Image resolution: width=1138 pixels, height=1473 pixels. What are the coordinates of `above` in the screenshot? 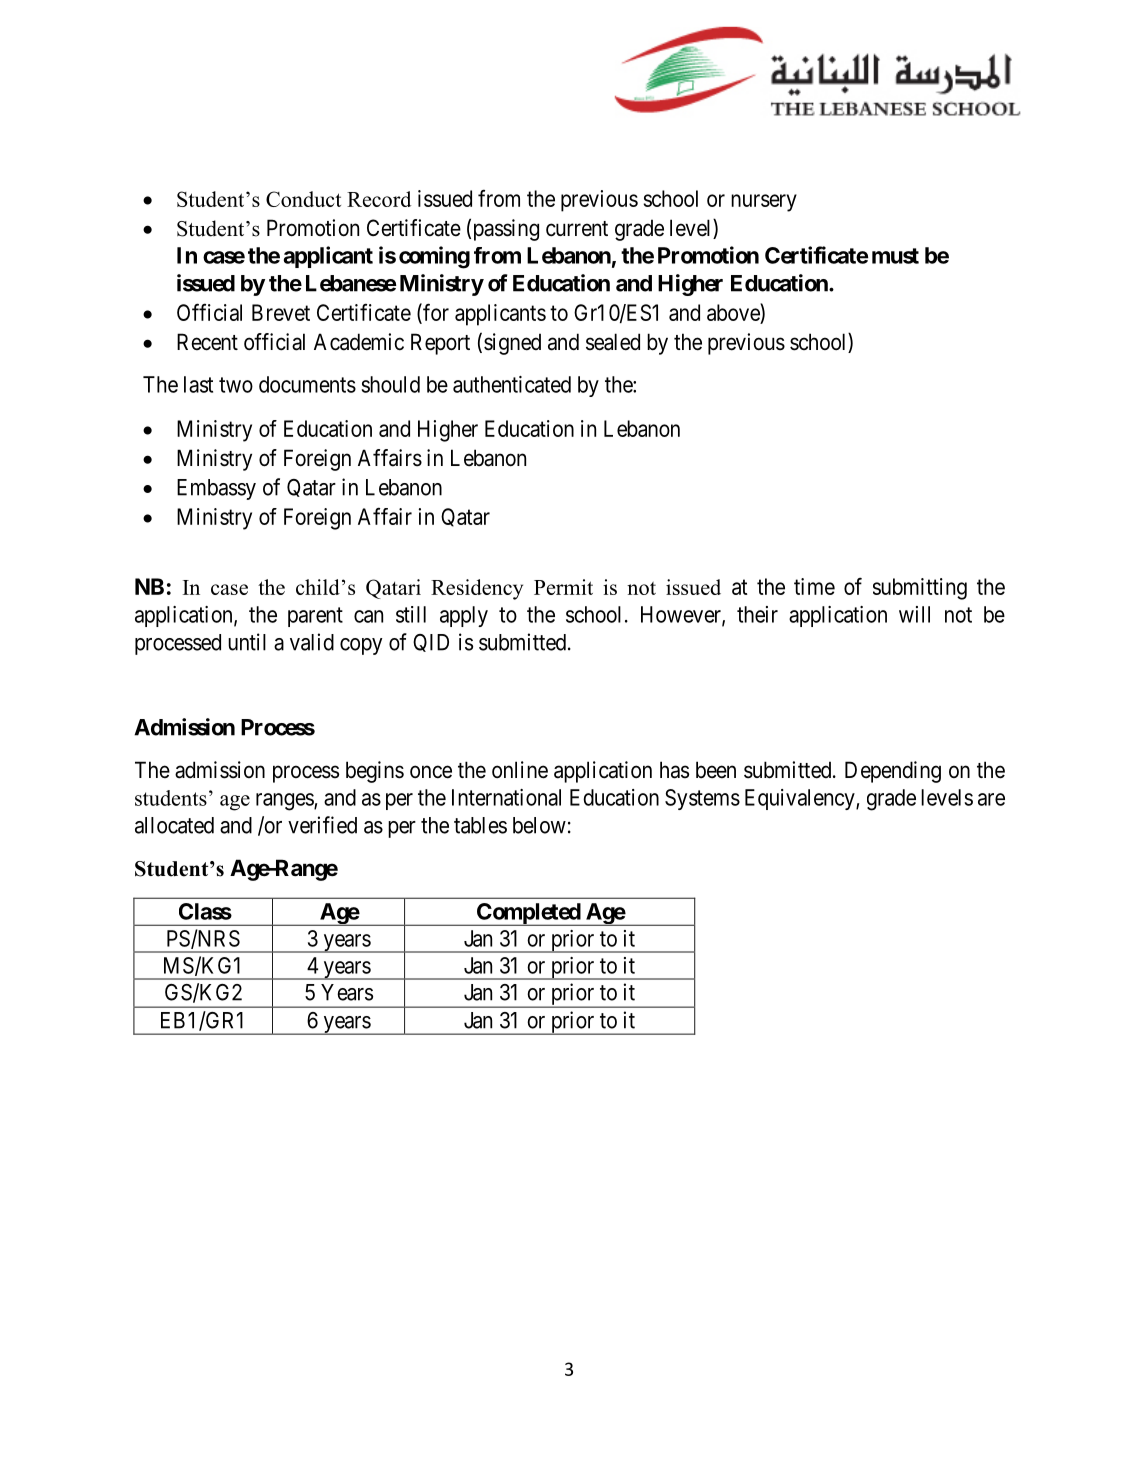 It's located at (734, 313).
